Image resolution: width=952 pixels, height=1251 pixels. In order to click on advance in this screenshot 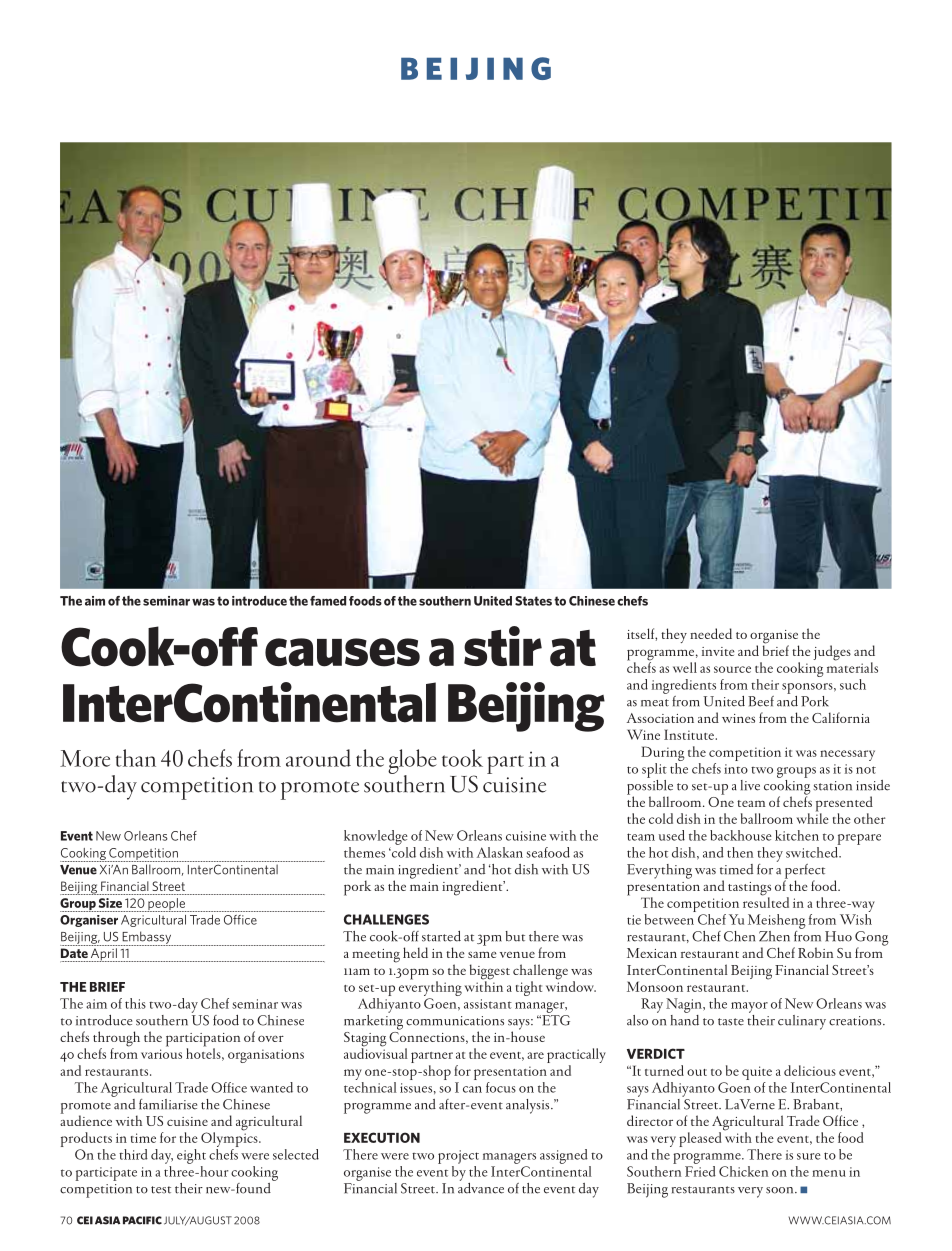, I will do `click(481, 1187)`.
